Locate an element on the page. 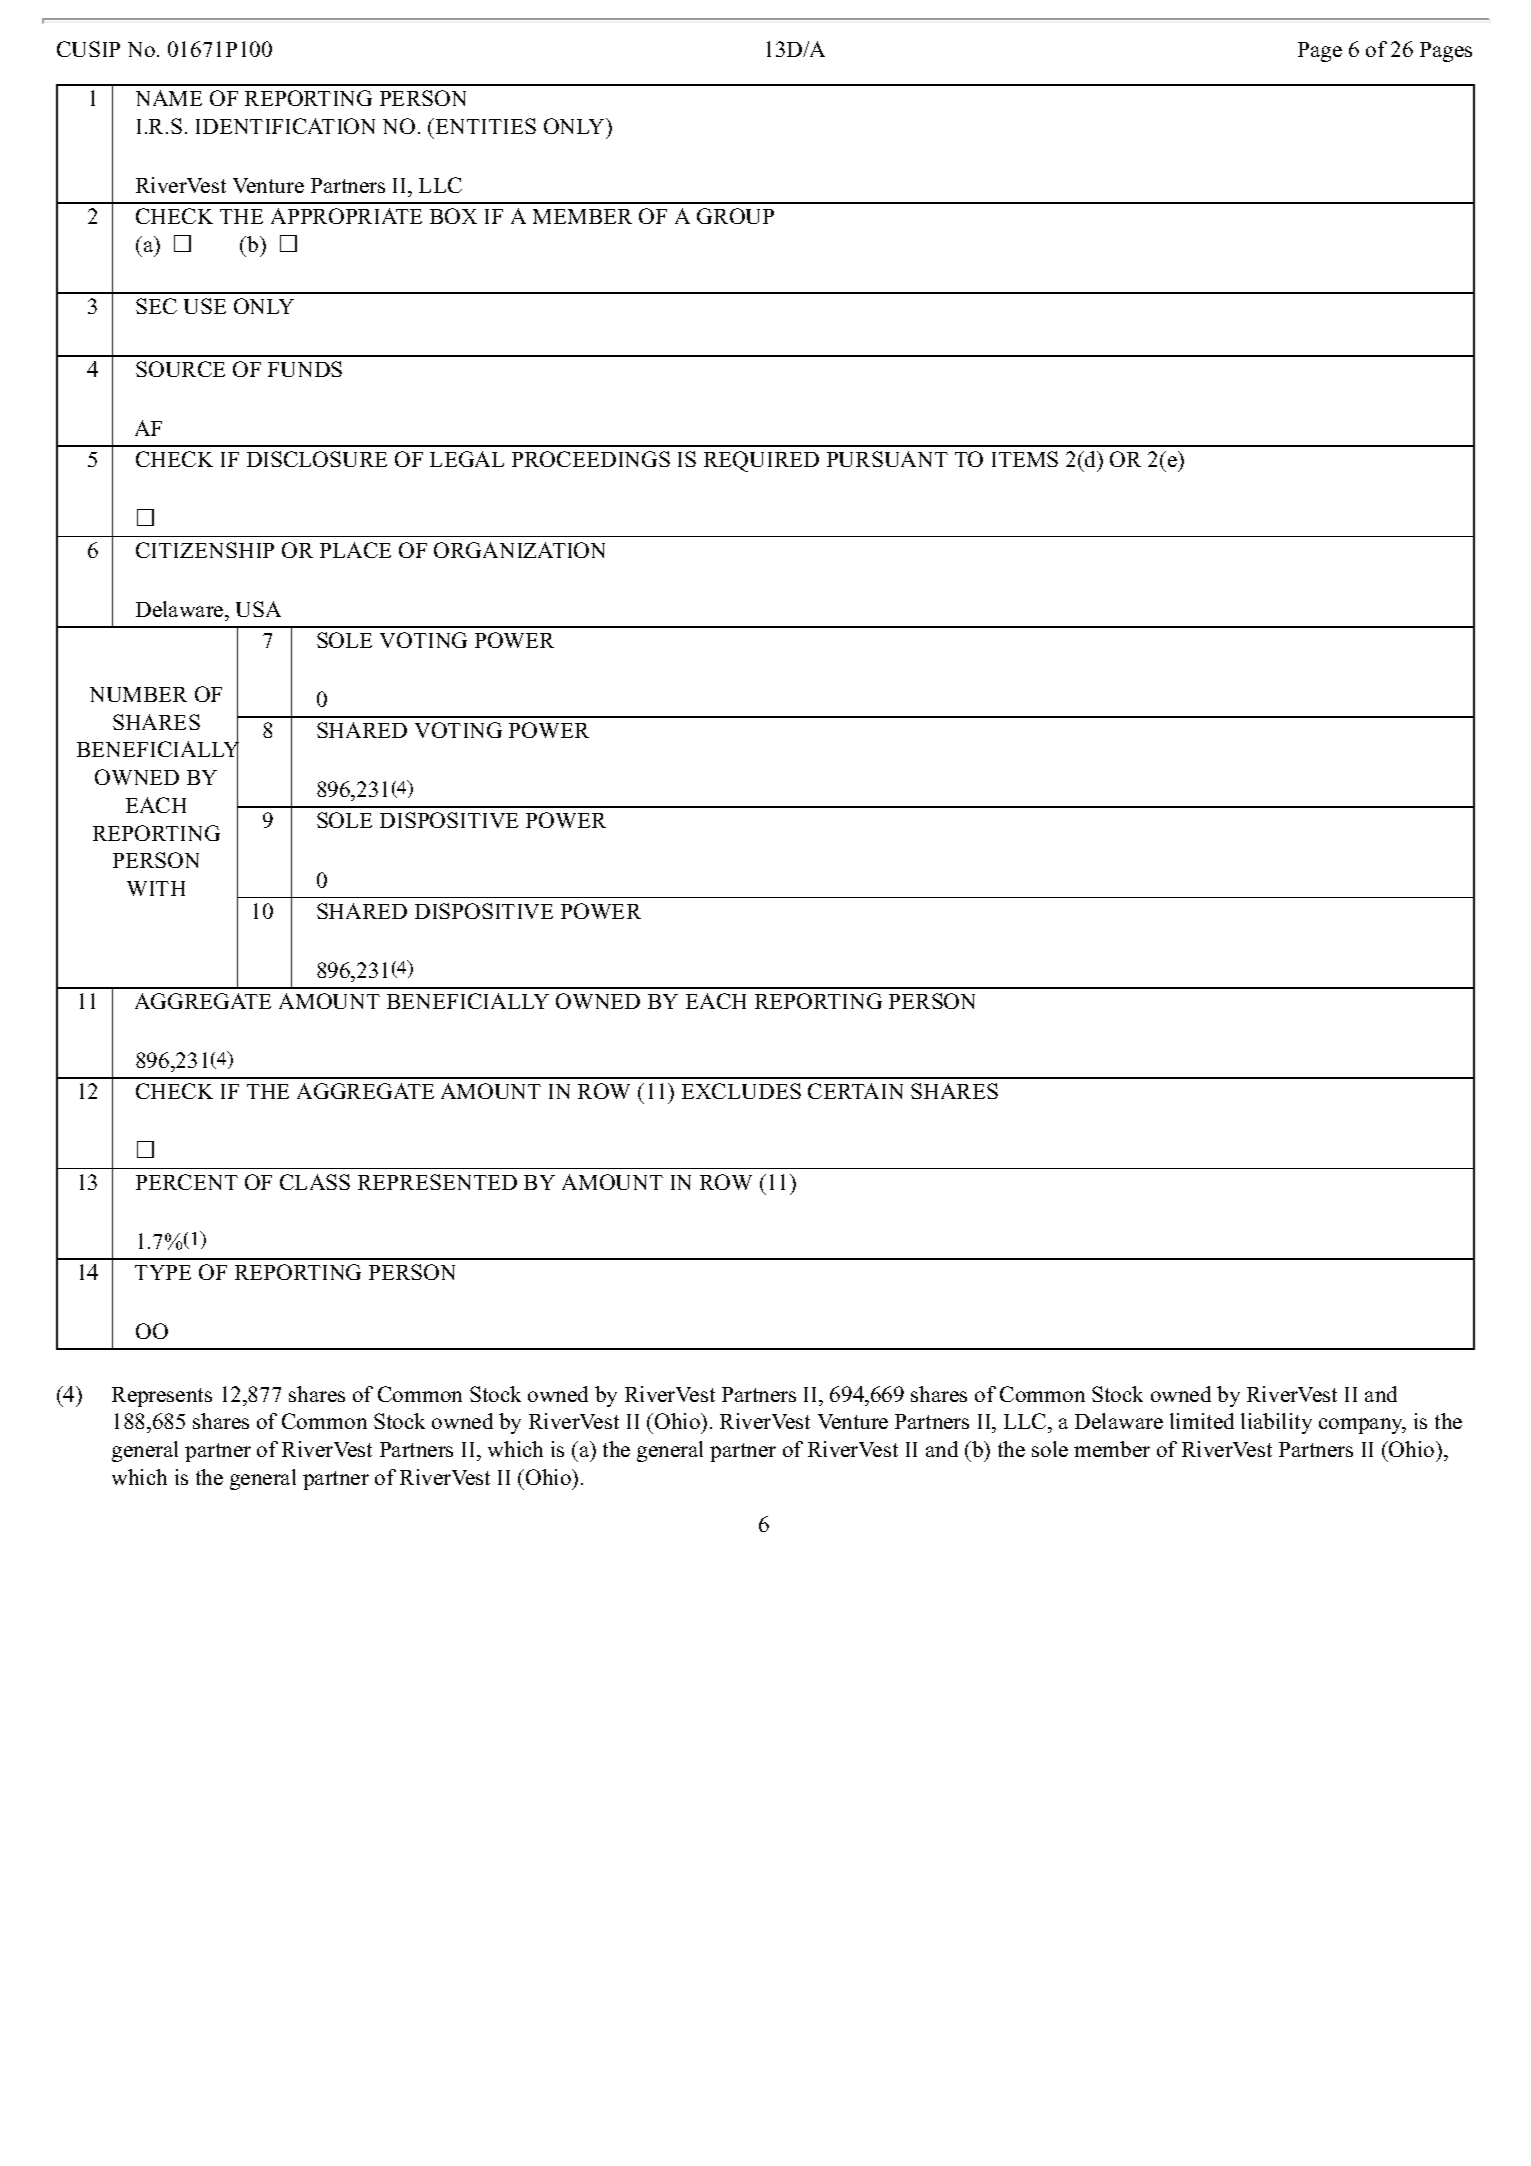 This document has height=2166, width=1531. ITEMS is located at coordinates (1025, 459).
